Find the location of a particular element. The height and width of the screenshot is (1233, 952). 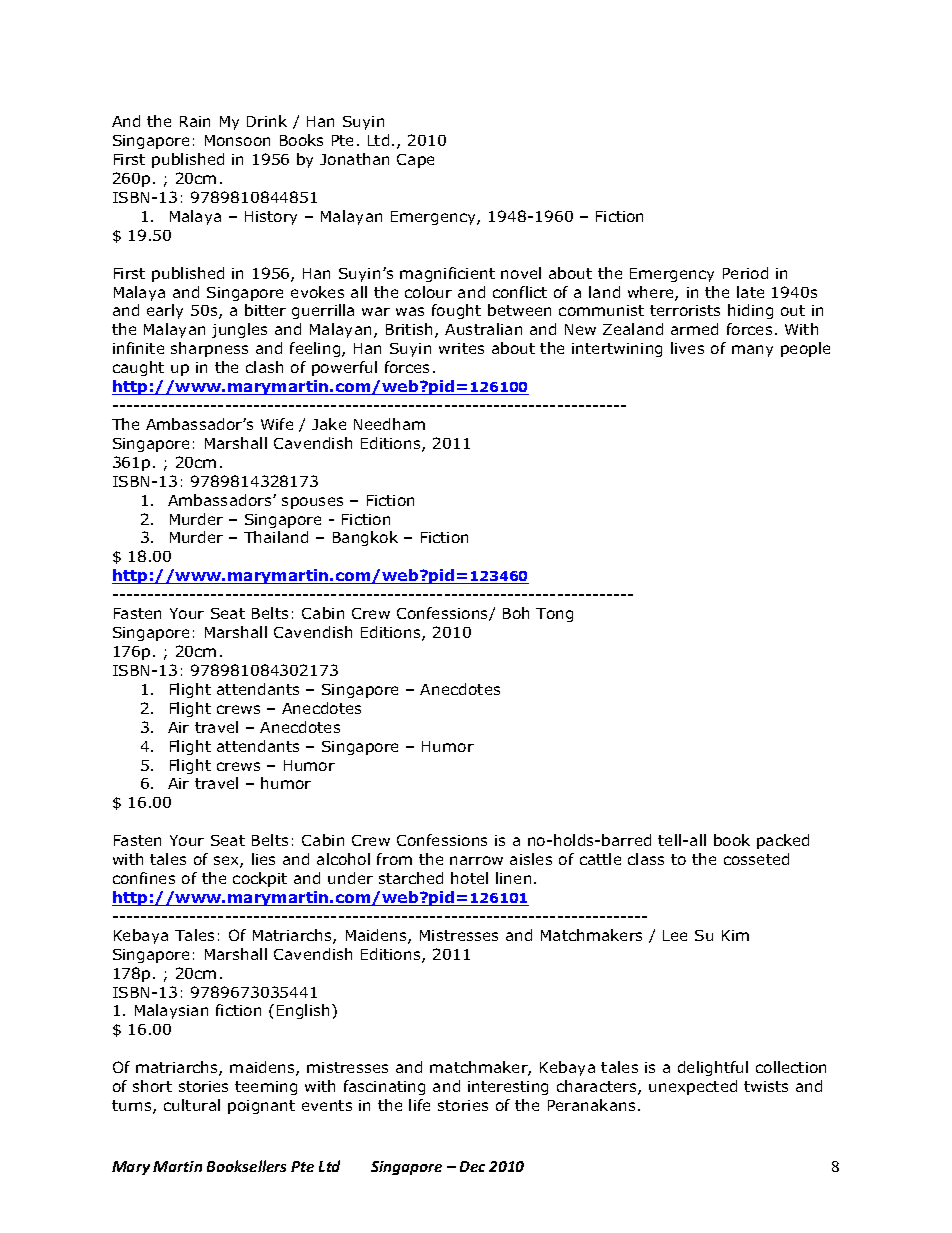

Monsoon is located at coordinates (237, 140).
